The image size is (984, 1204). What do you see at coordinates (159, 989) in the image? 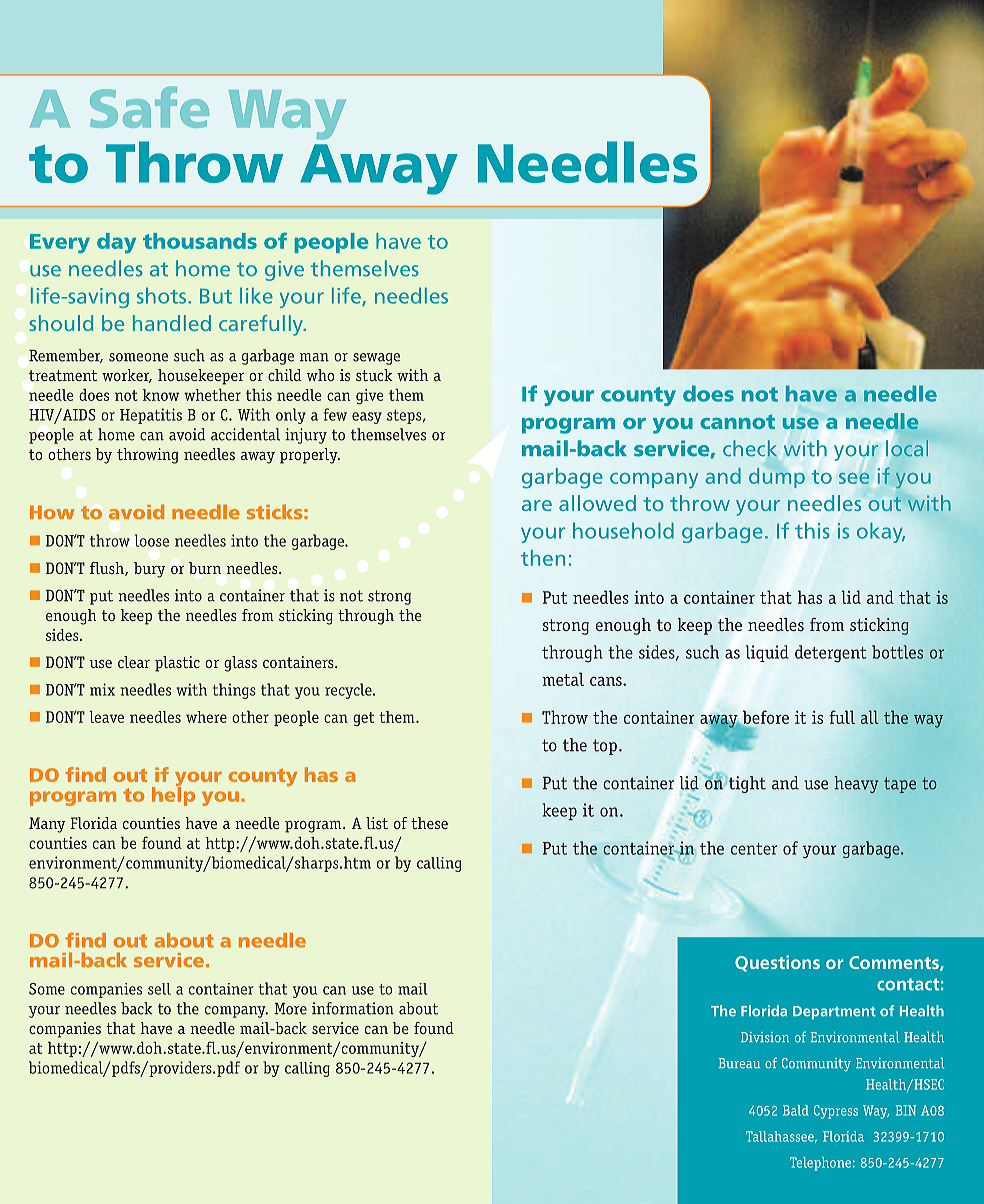
I see `sell` at bounding box center [159, 989].
